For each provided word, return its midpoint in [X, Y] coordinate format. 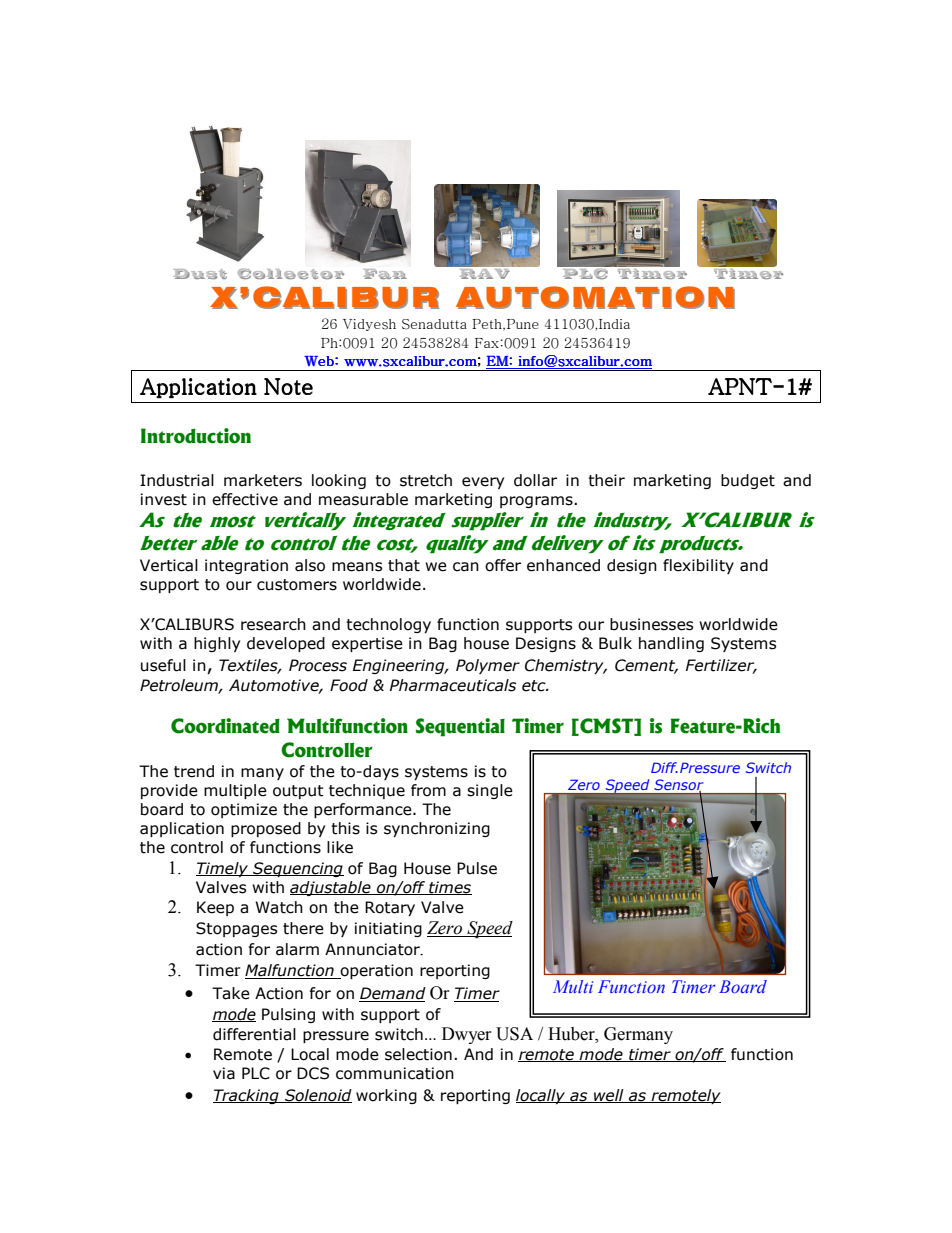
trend [194, 771]
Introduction [196, 436]
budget [748, 481]
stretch [426, 480]
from [428, 790]
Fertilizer [721, 666]
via [224, 1073]
